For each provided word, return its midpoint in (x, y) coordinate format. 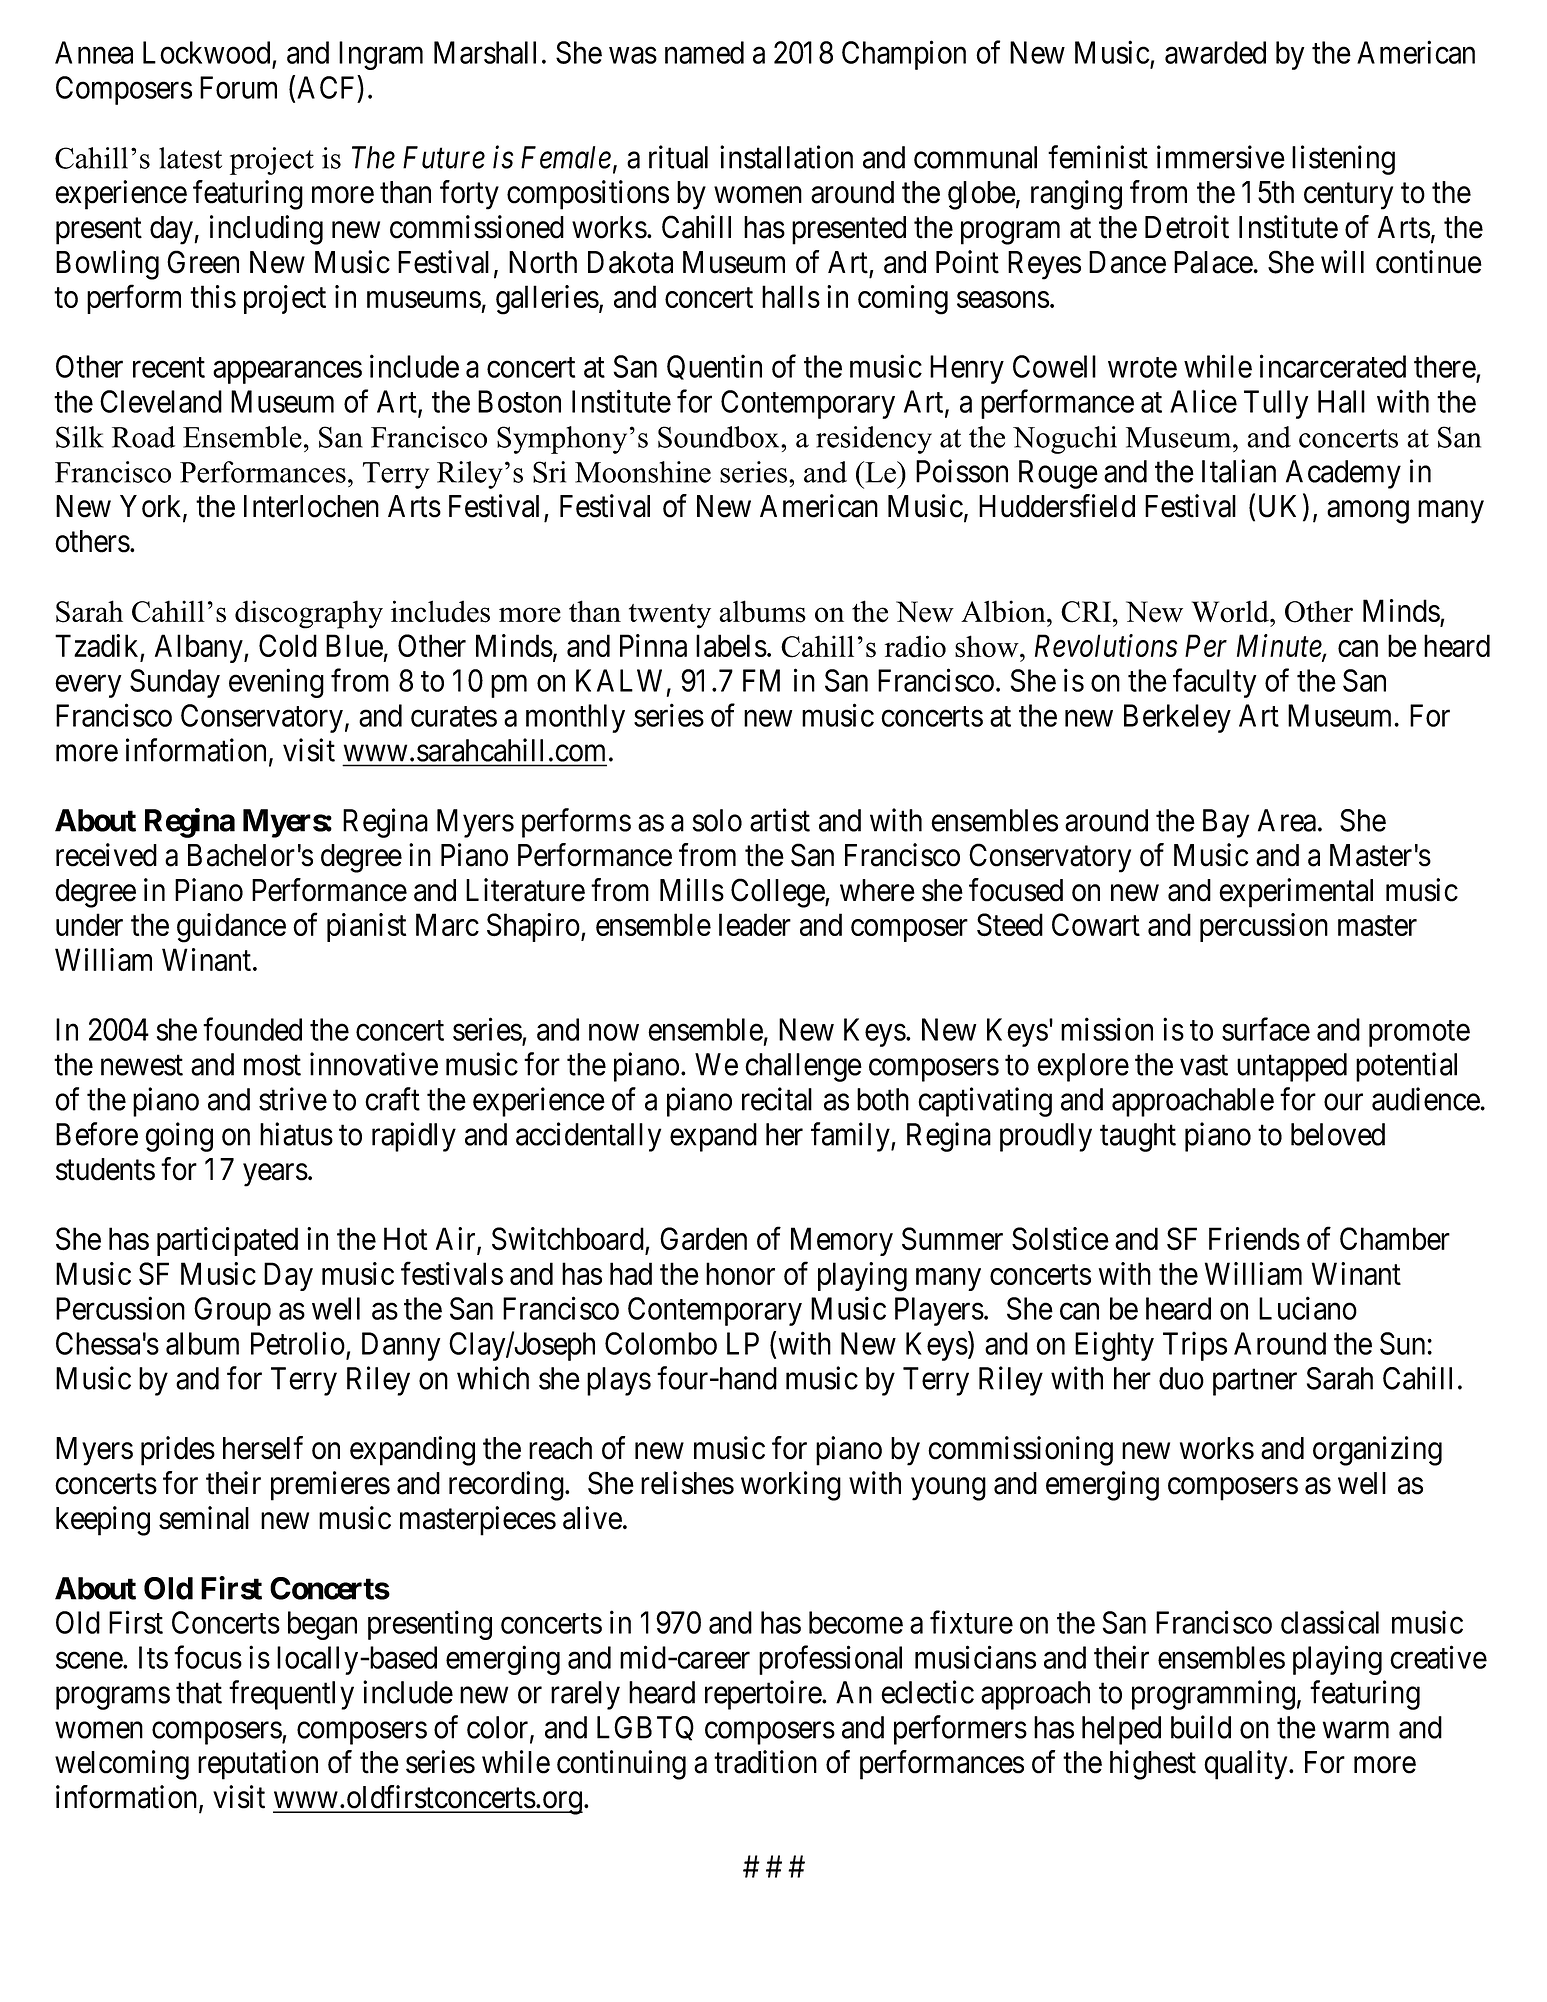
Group (232, 1311)
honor (740, 1273)
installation (786, 157)
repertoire (764, 1695)
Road (143, 437)
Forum (238, 87)
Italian (1239, 471)
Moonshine (643, 472)
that (199, 1692)
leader (755, 924)
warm (1356, 1730)
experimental (1296, 893)
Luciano (1308, 1308)
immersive (1221, 157)
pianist (366, 927)
